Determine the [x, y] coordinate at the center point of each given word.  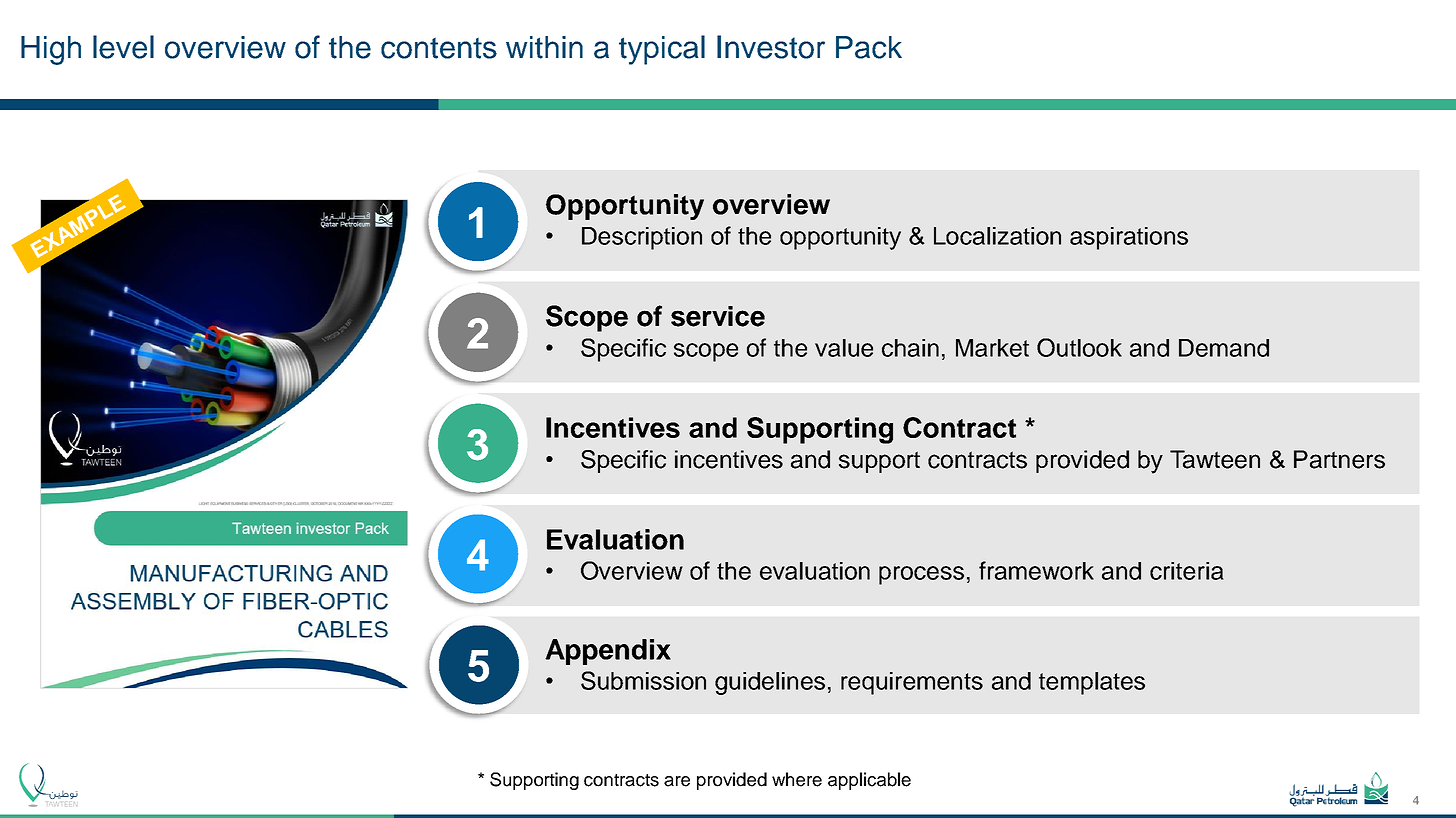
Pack [869, 47]
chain [910, 348]
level [123, 47]
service [718, 316]
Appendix [608, 652]
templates [1092, 683]
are [677, 781]
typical [662, 50]
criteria [1187, 571]
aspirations [1129, 238]
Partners [1339, 459]
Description [642, 238]
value [844, 348]
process [921, 575]
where [797, 779]
